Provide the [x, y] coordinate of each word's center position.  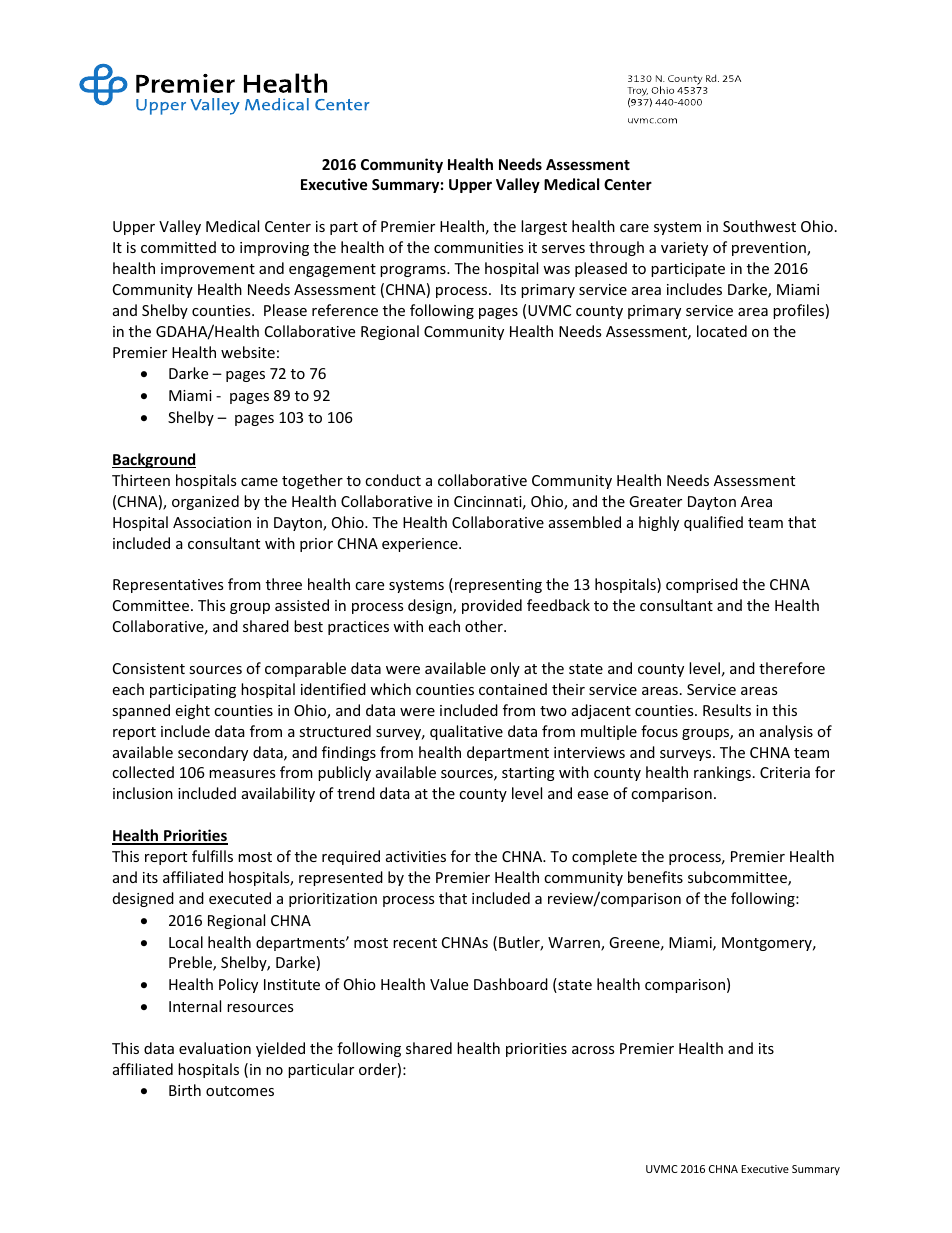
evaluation [215, 1048]
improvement [208, 270]
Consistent [149, 668]
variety [684, 249]
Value [449, 984]
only [505, 669]
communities [478, 247]
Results [727, 710]
